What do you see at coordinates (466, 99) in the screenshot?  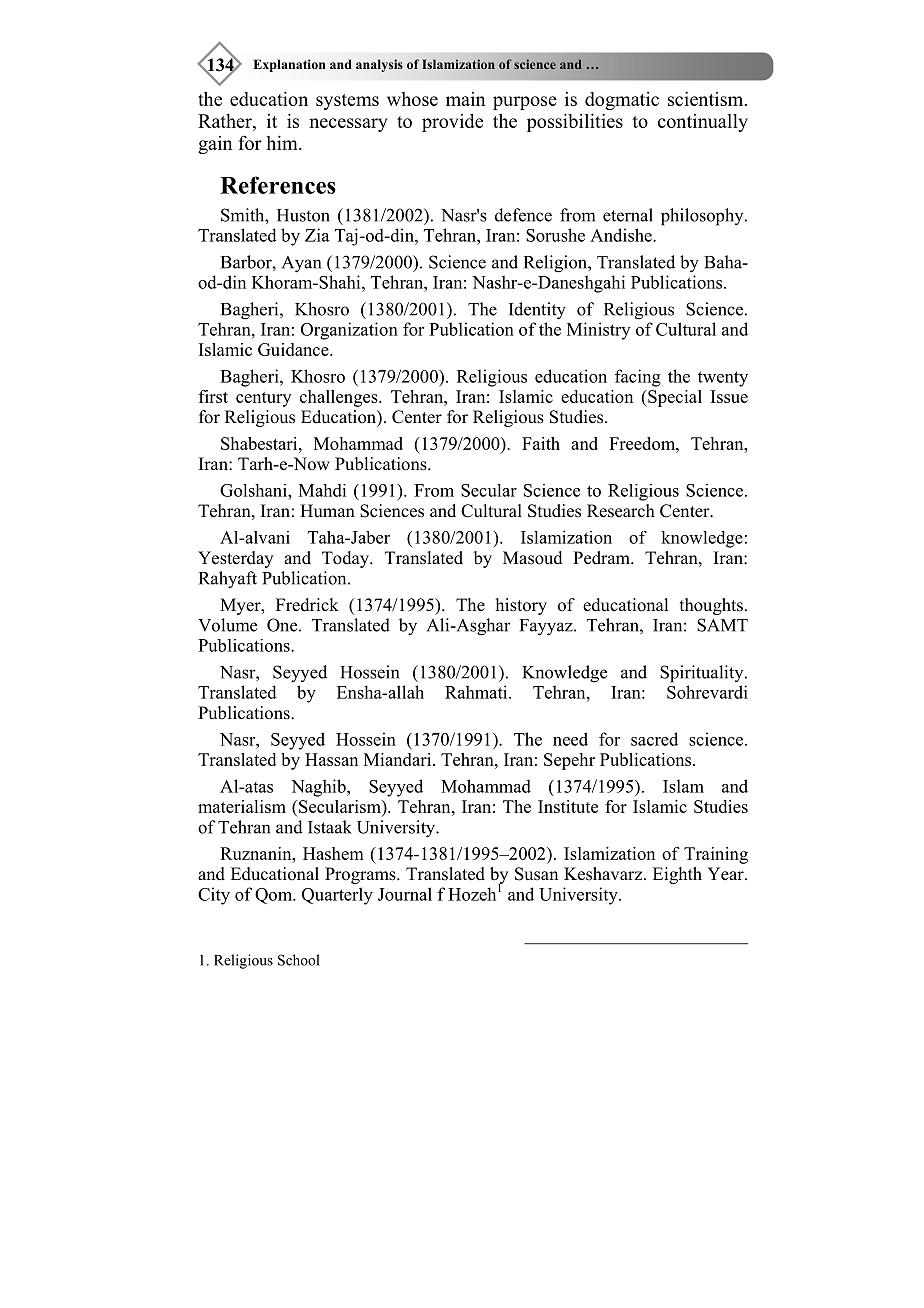 I see `main` at bounding box center [466, 99].
